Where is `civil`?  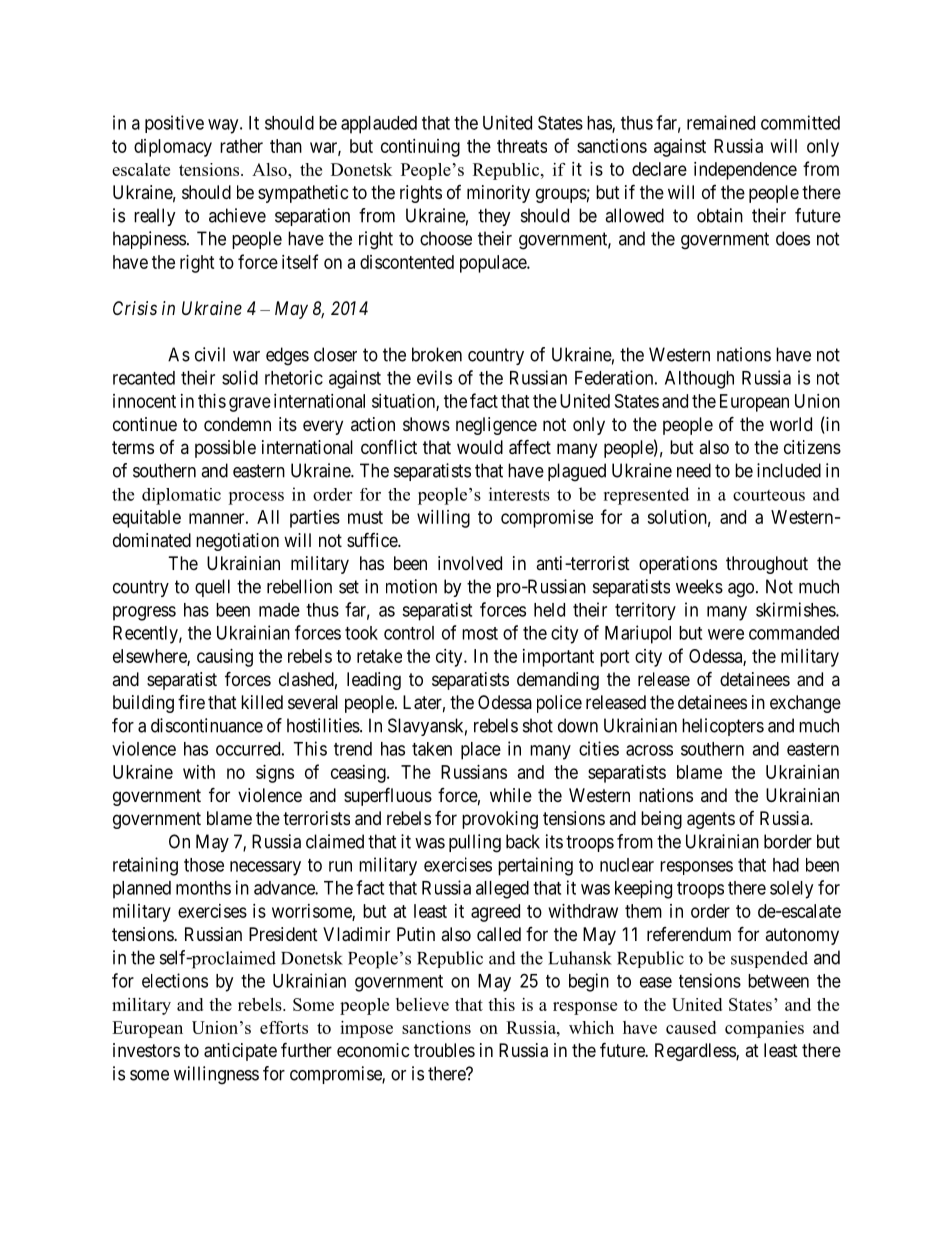 civil is located at coordinates (210, 354).
